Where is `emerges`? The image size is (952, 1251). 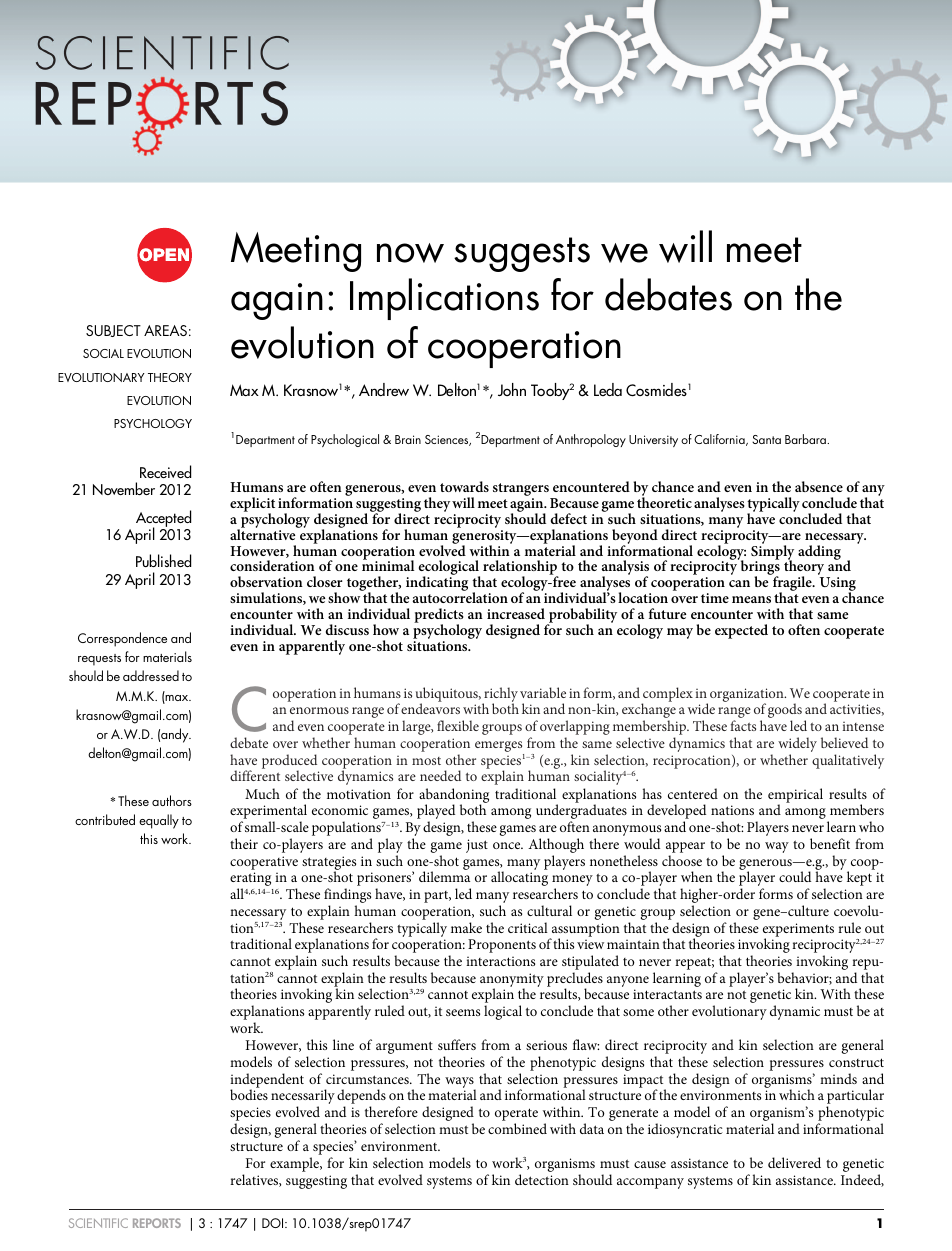
emerges is located at coordinates (499, 748).
